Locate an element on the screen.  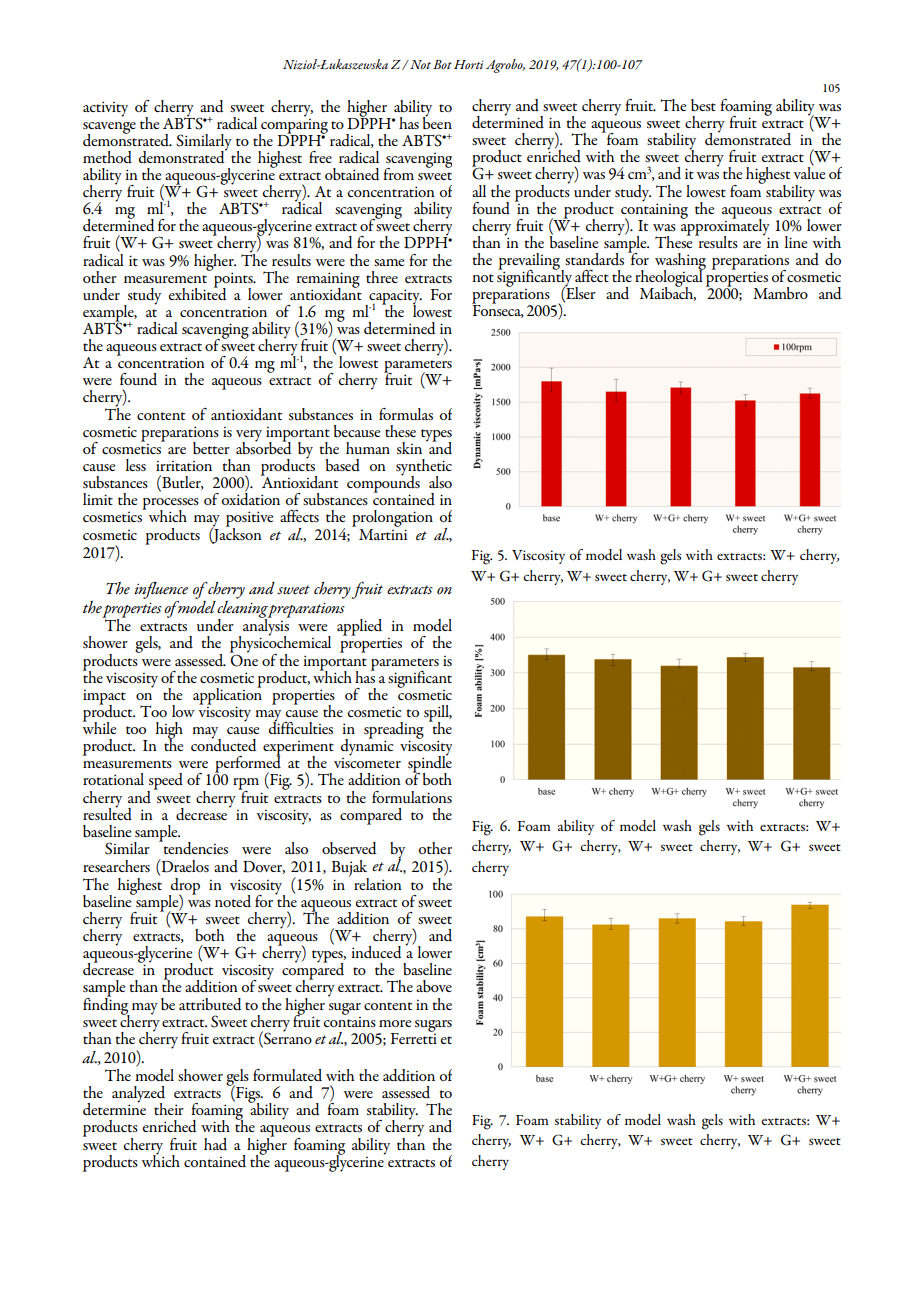
spreading is located at coordinates (394, 731).
